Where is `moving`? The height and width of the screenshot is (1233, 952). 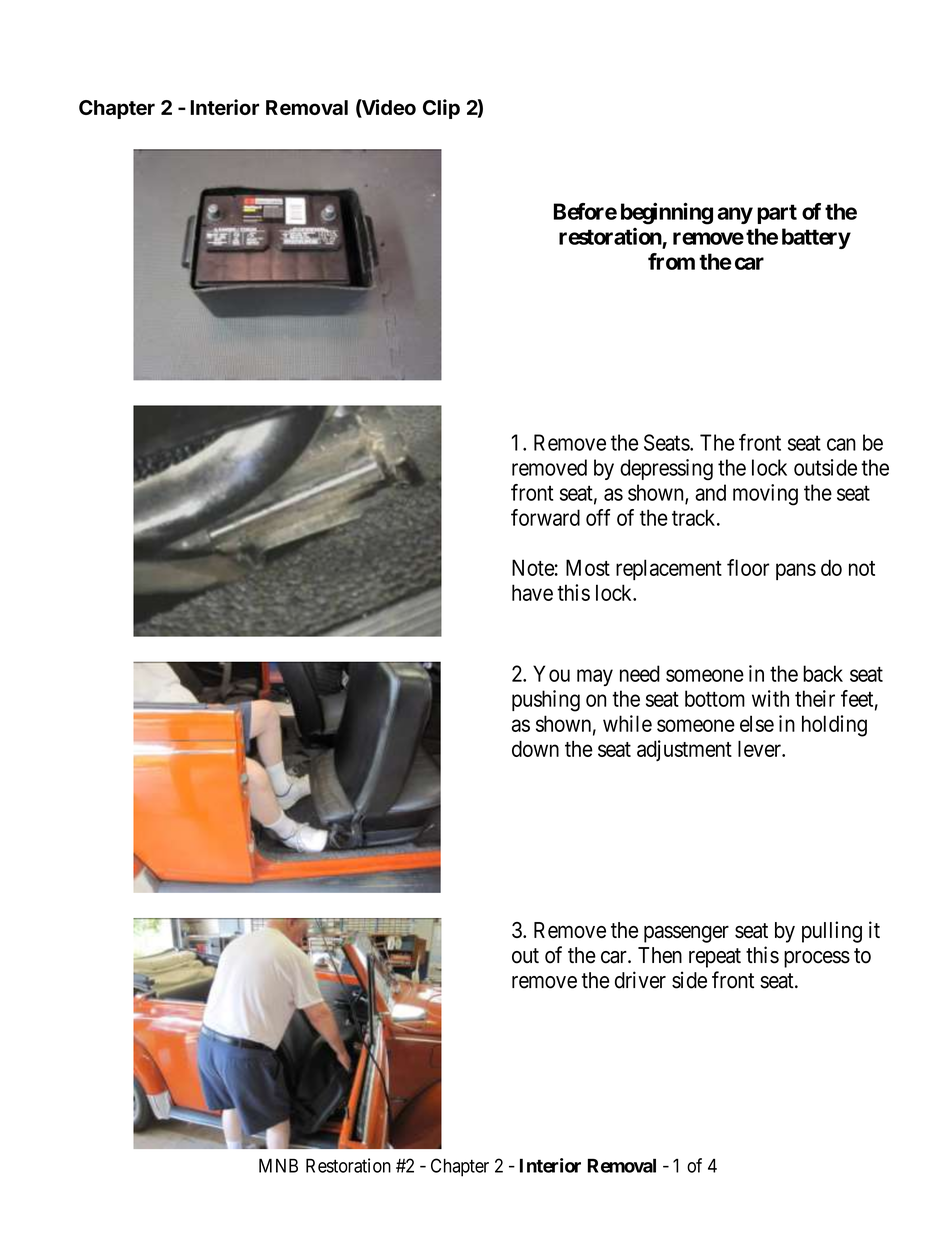
moving is located at coordinates (765, 495).
